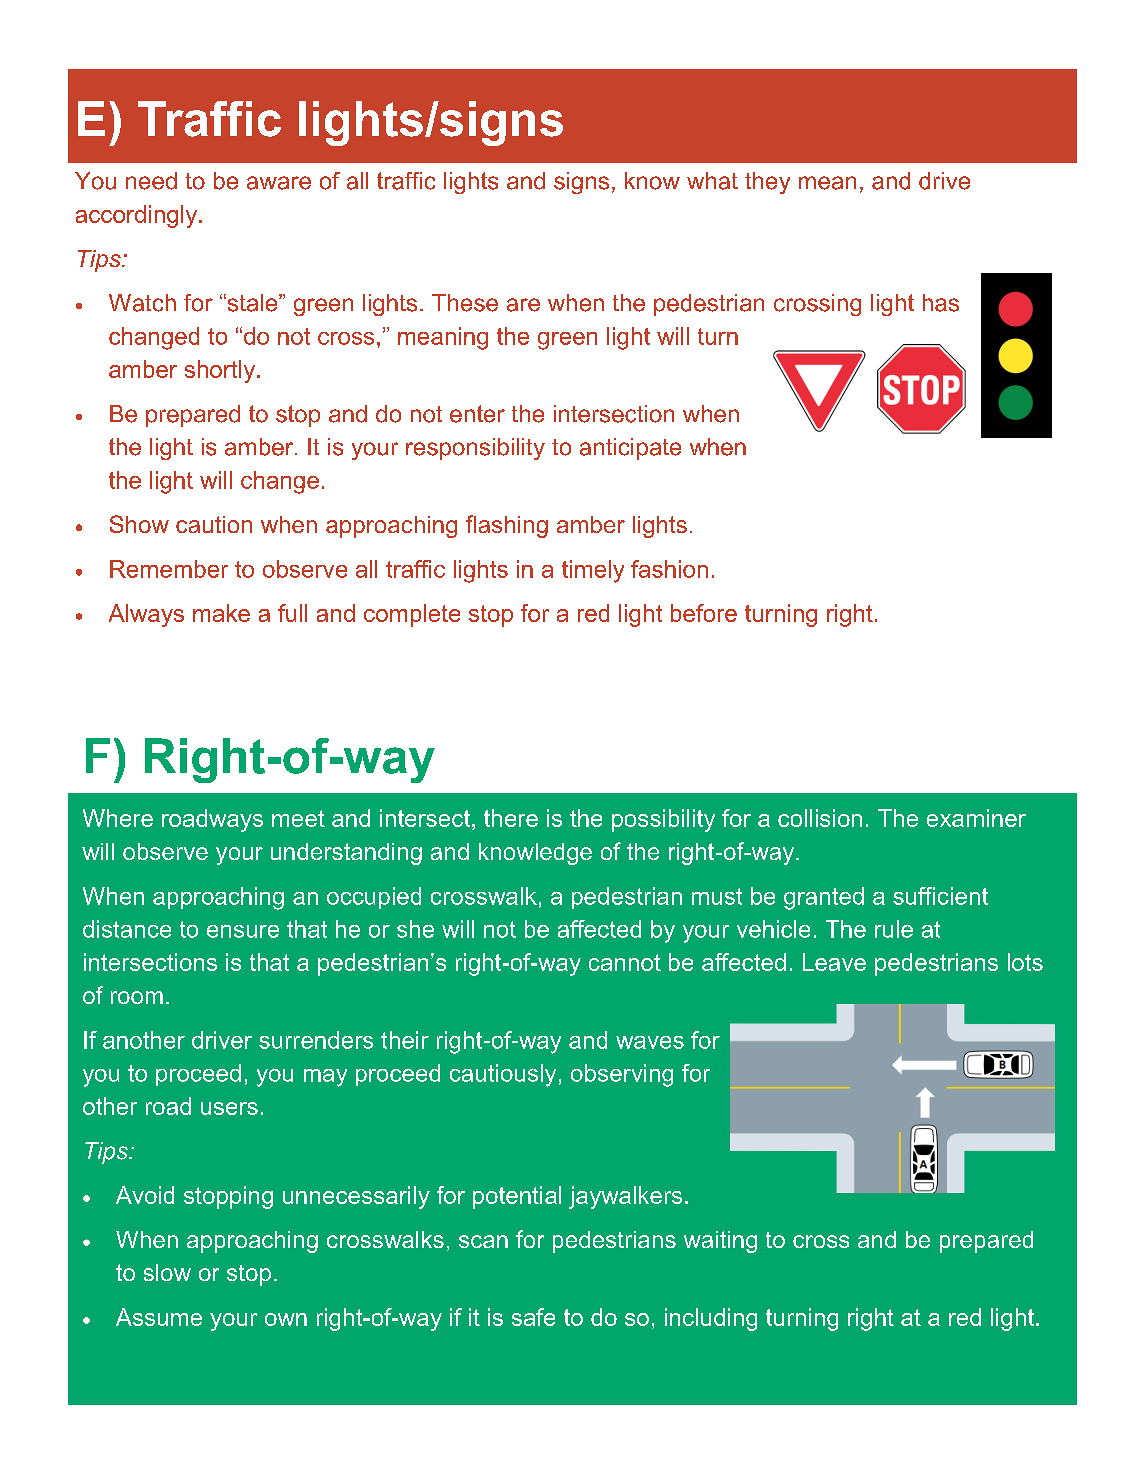 This screenshot has height=1478, width=1142. What do you see at coordinates (720, 1242) in the screenshot?
I see `waiting` at bounding box center [720, 1242].
